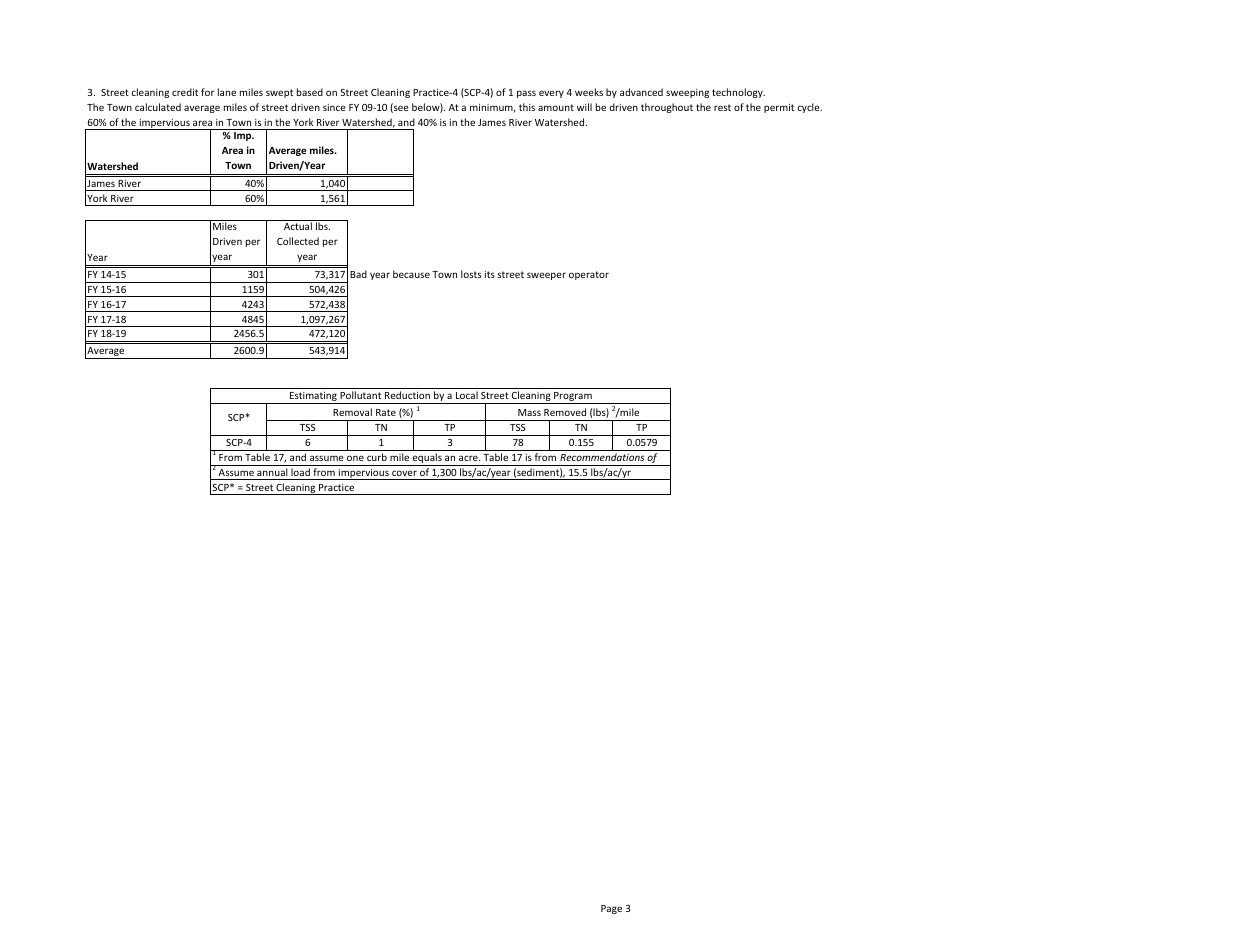 This screenshot has width=1233, height=952. Describe the element at coordinates (227, 92) in the screenshot. I see `lane` at that location.
